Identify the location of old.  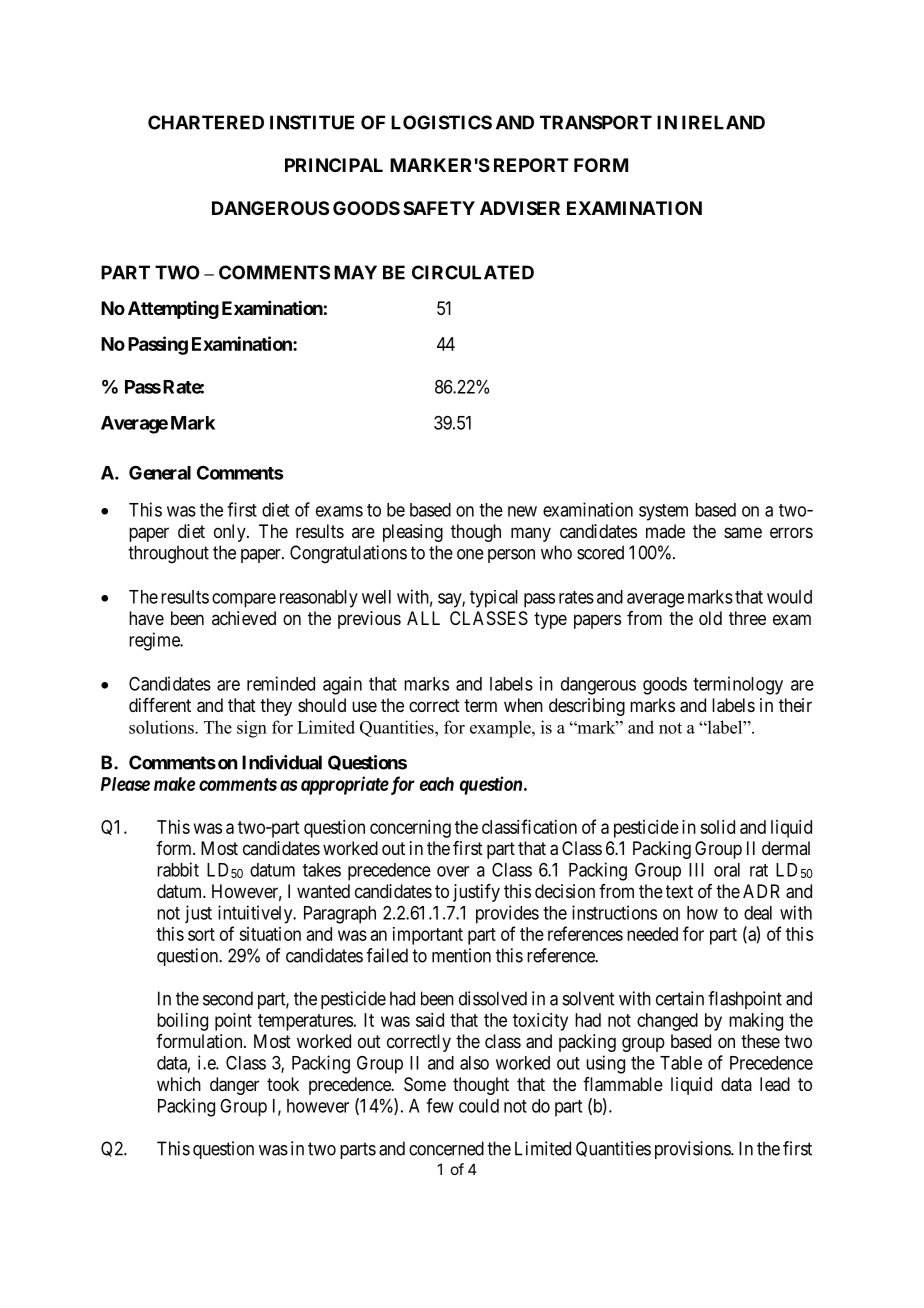
(710, 618).
